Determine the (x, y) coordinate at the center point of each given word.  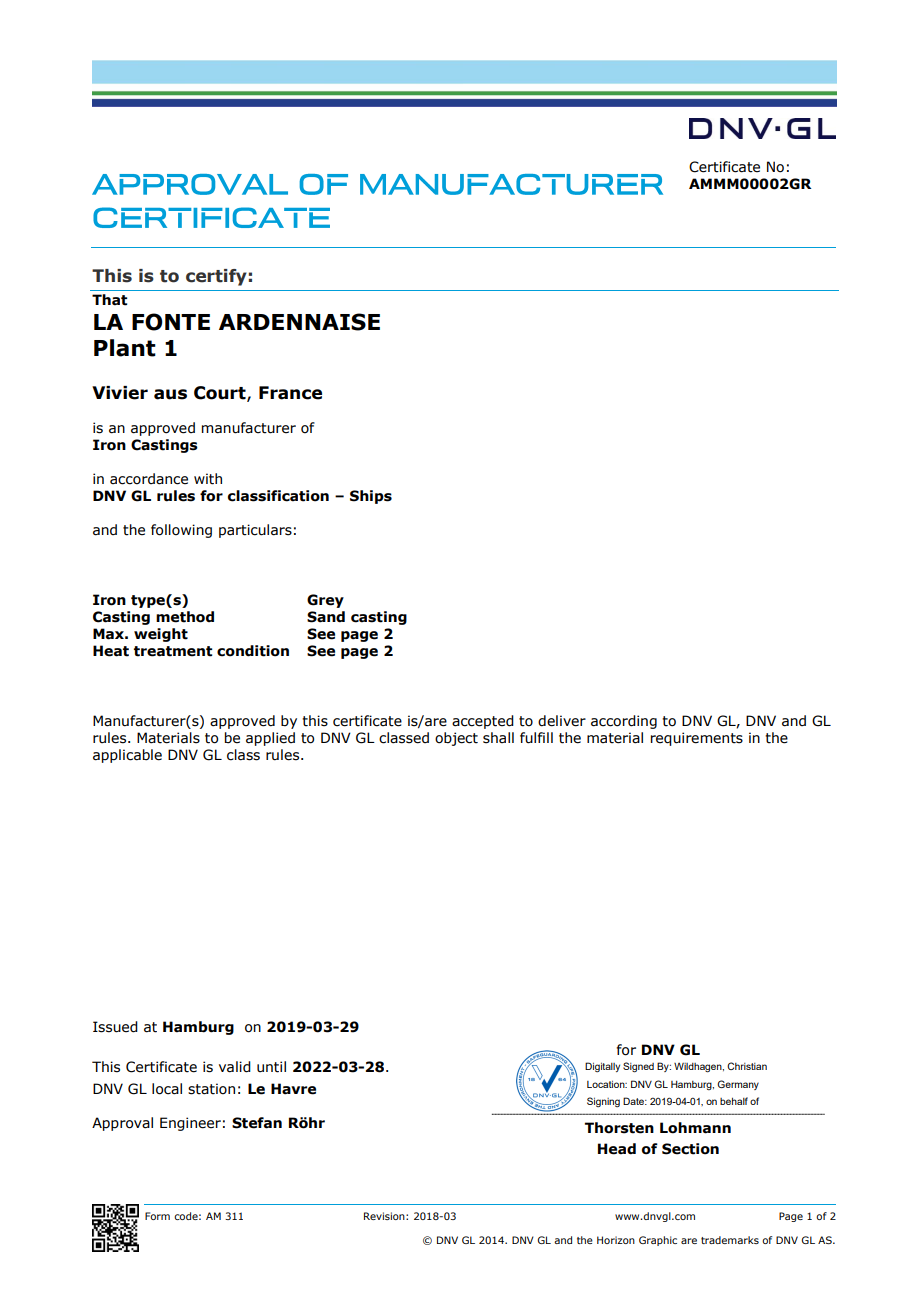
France (290, 393)
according (624, 722)
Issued (115, 1027)
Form (157, 1216)
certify (216, 277)
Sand (326, 617)
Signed (638, 1067)
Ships (371, 497)
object (456, 739)
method (185, 617)
